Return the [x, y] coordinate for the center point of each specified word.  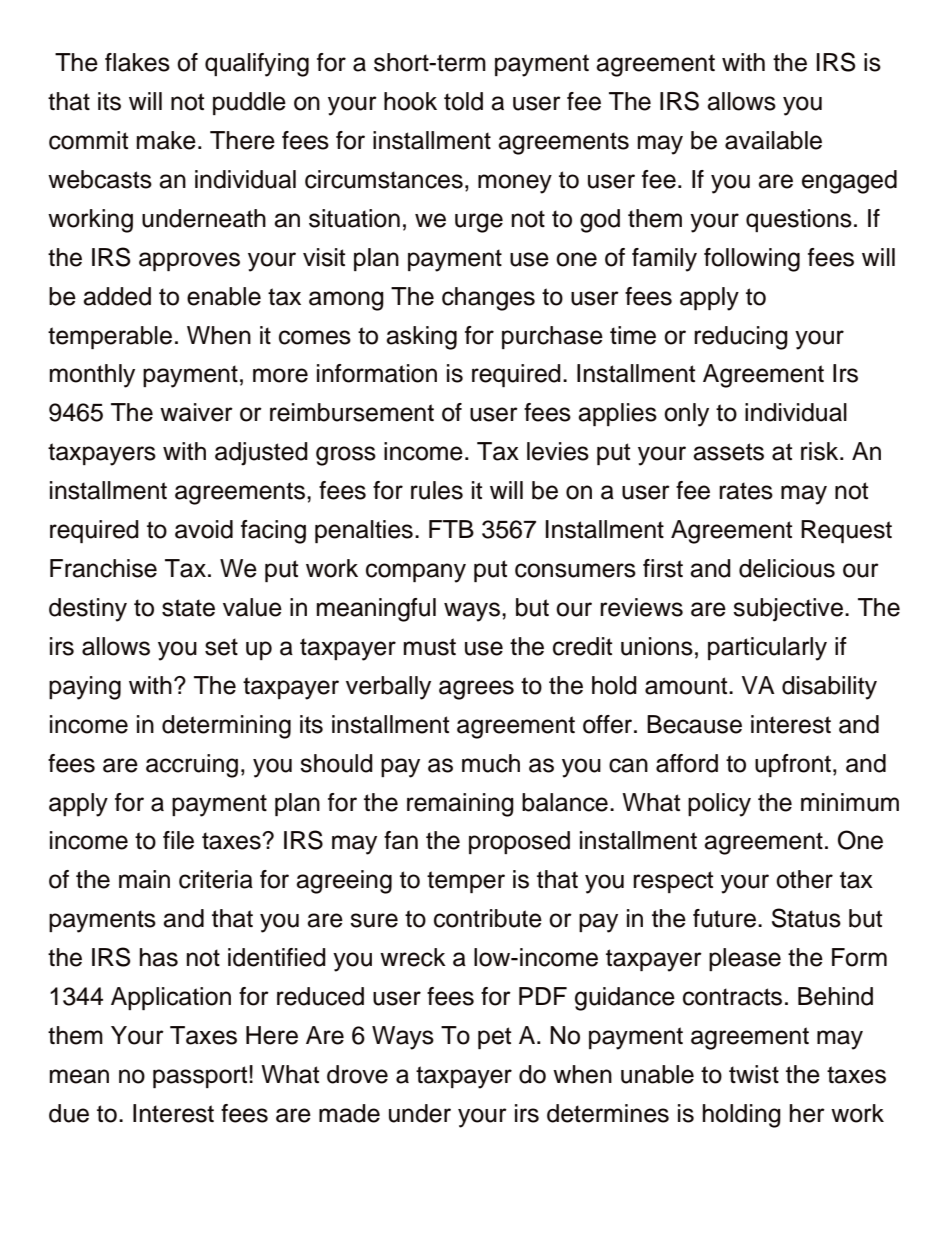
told [463, 101]
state [188, 608]
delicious [787, 568]
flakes [137, 62]
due [69, 1113]
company [416, 573]
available [773, 140]
